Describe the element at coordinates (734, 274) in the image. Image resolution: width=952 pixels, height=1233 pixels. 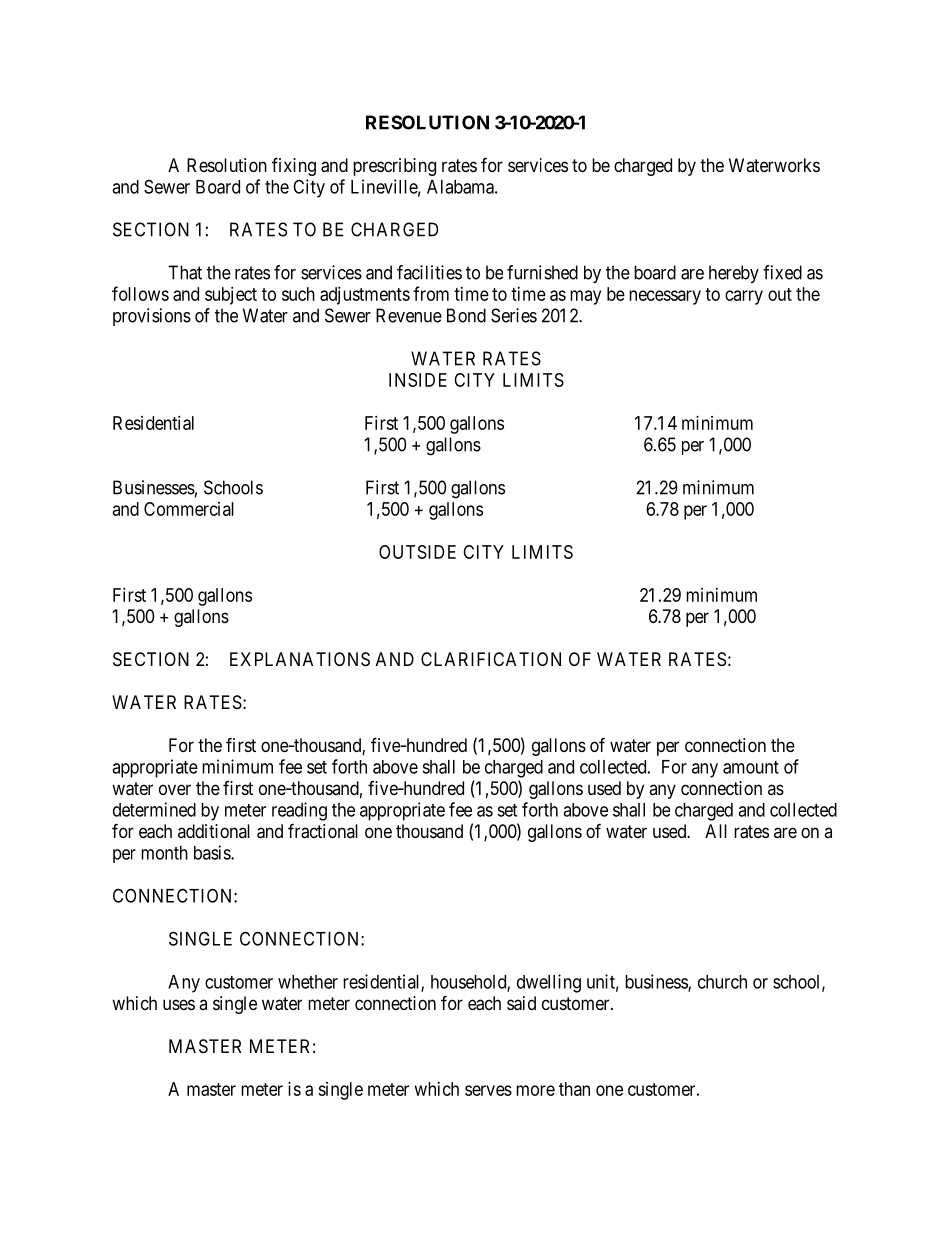
I see `hereby` at that location.
